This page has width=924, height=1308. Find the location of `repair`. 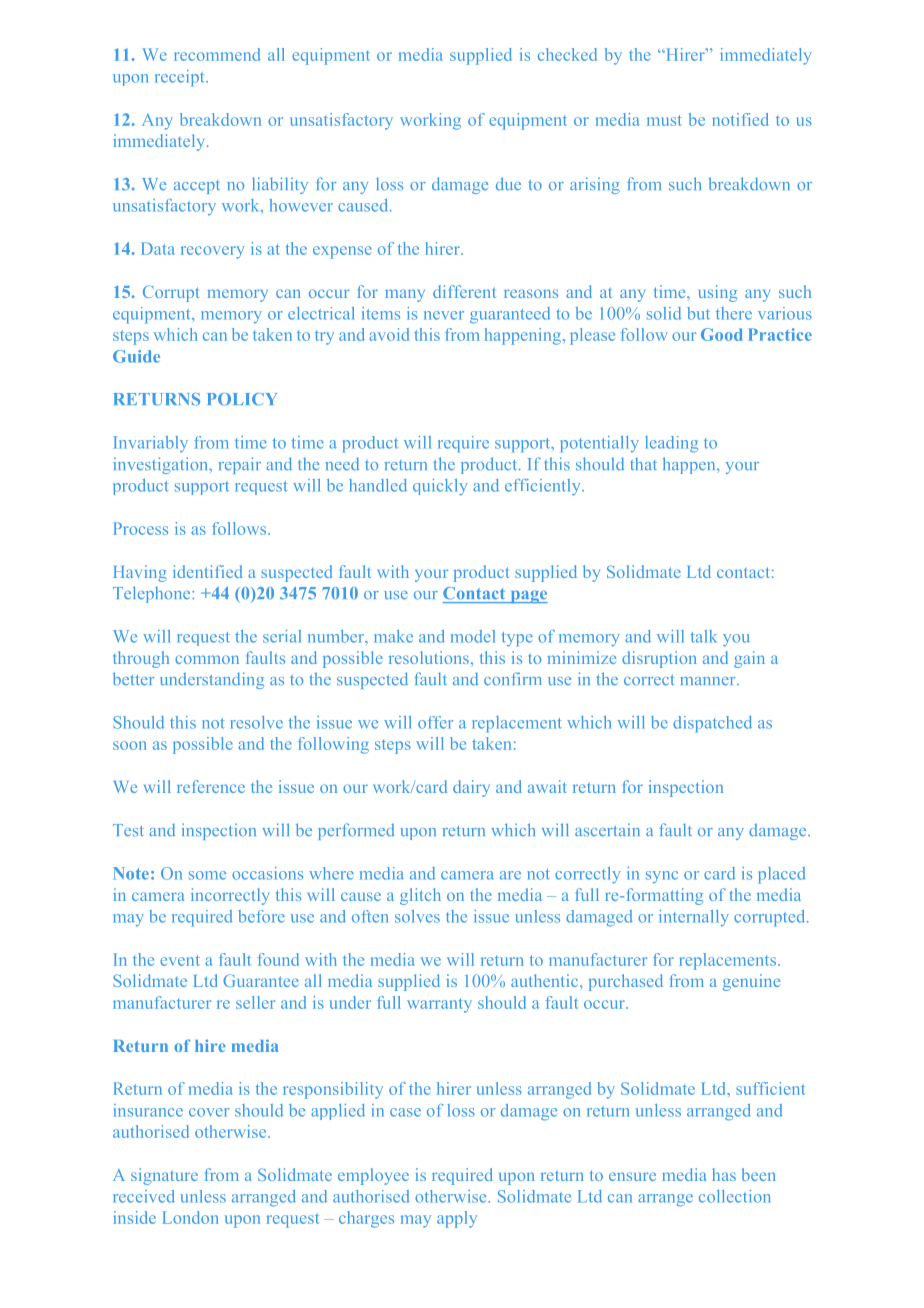

repair is located at coordinates (239, 465).
